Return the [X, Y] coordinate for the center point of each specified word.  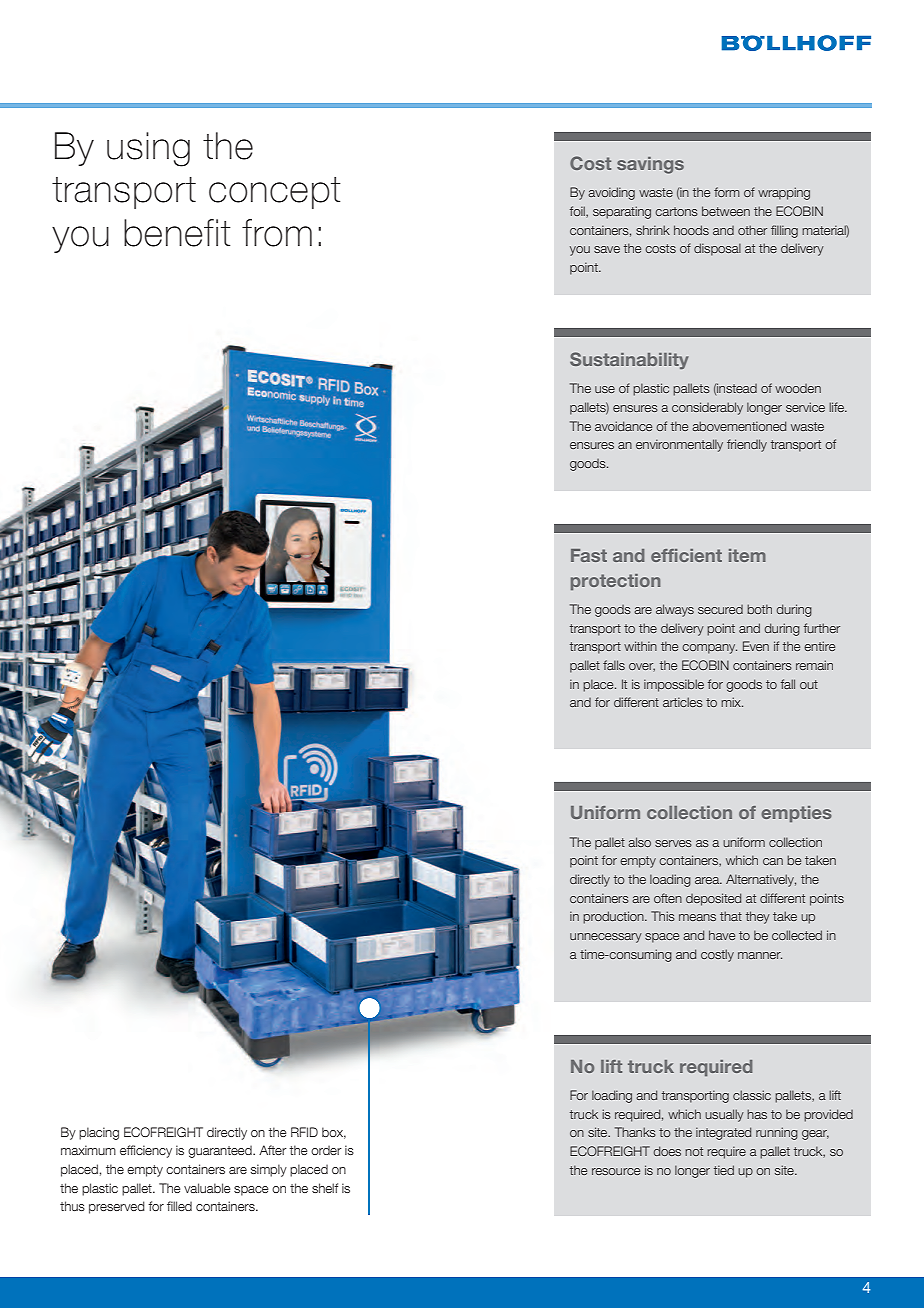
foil [578, 212]
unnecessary [606, 938]
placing [99, 1133]
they [758, 917]
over [642, 667]
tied [724, 1170]
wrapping [784, 193]
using [148, 149]
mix [732, 702]
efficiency [146, 1151]
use [605, 389]
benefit [177, 233]
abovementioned [739, 426]
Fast [589, 555]
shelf [325, 1188]
